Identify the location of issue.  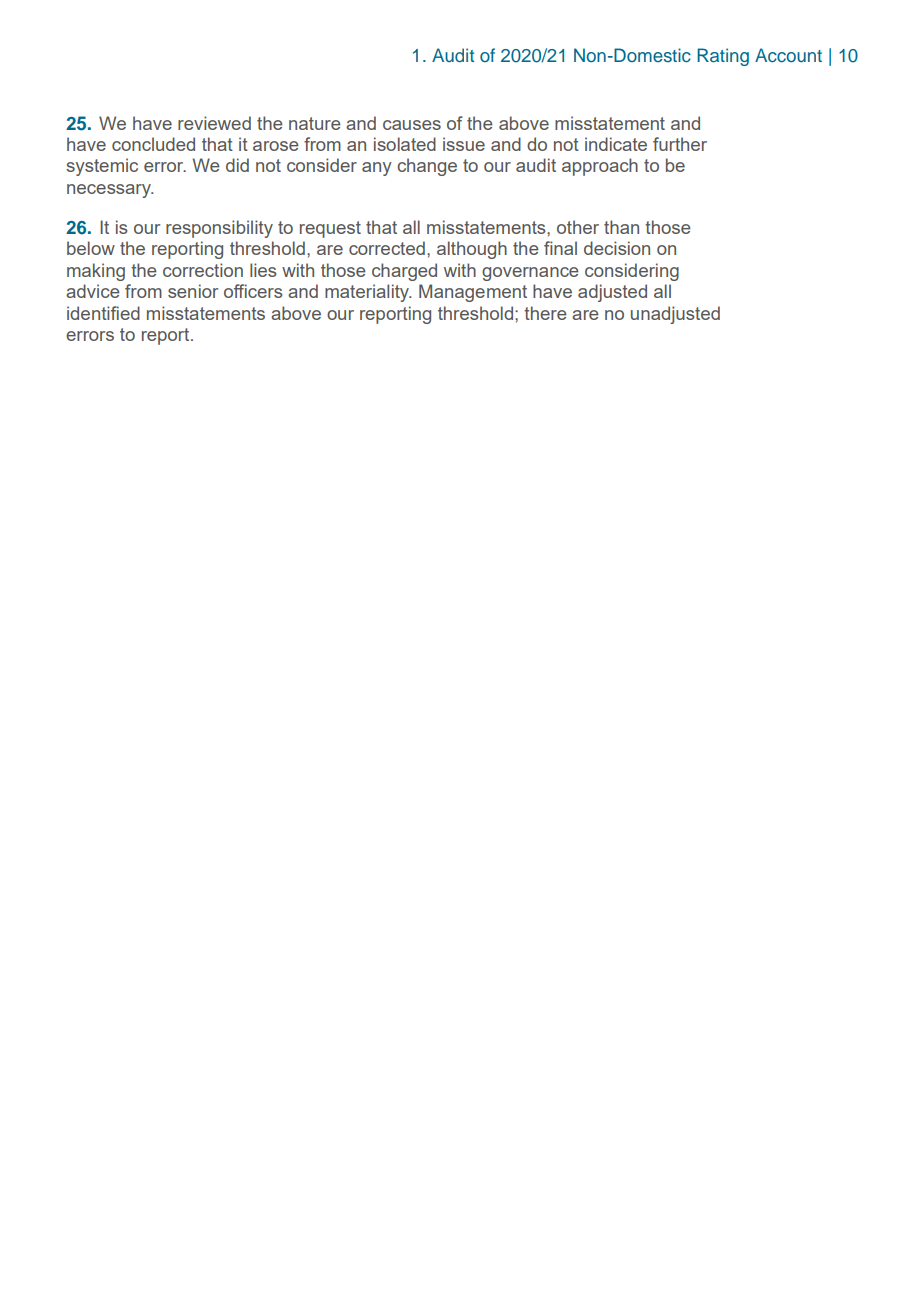
(464, 144).
